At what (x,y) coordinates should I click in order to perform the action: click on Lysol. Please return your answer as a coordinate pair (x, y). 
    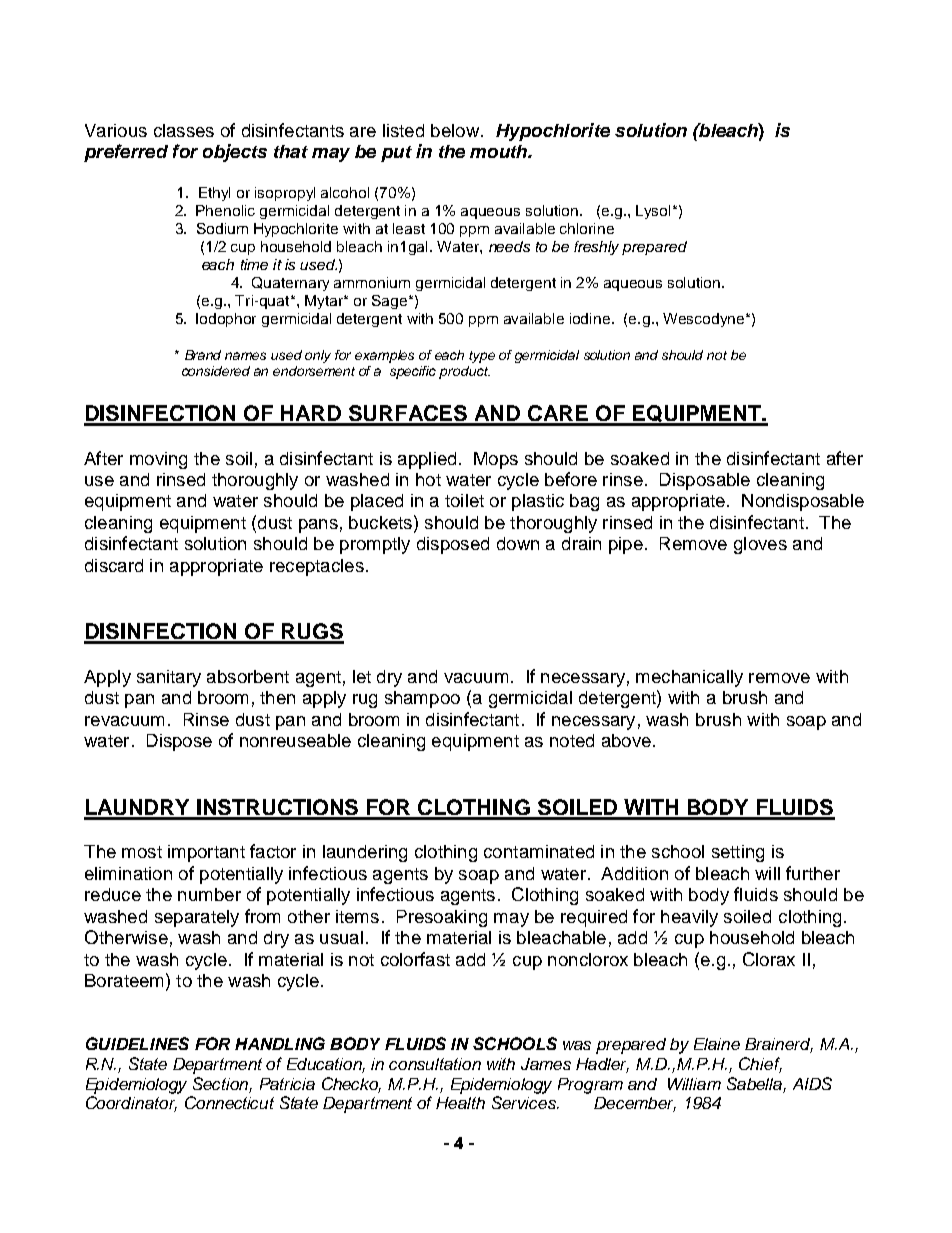
    Looking at the image, I should click on (655, 212).
